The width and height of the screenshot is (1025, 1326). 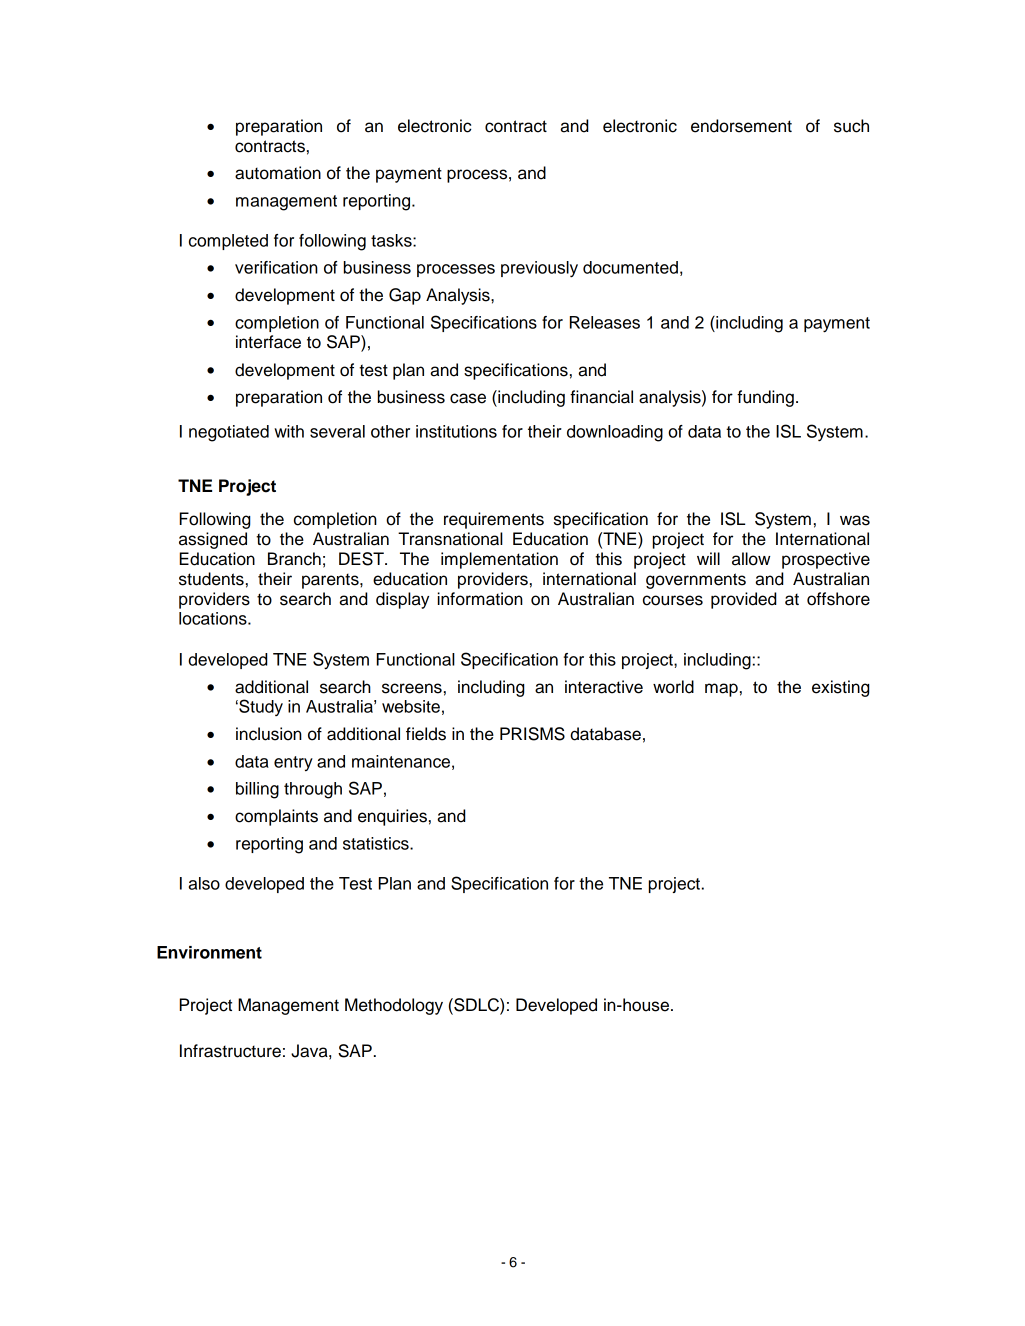 What do you see at coordinates (539, 269) in the screenshot?
I see `previously` at bounding box center [539, 269].
